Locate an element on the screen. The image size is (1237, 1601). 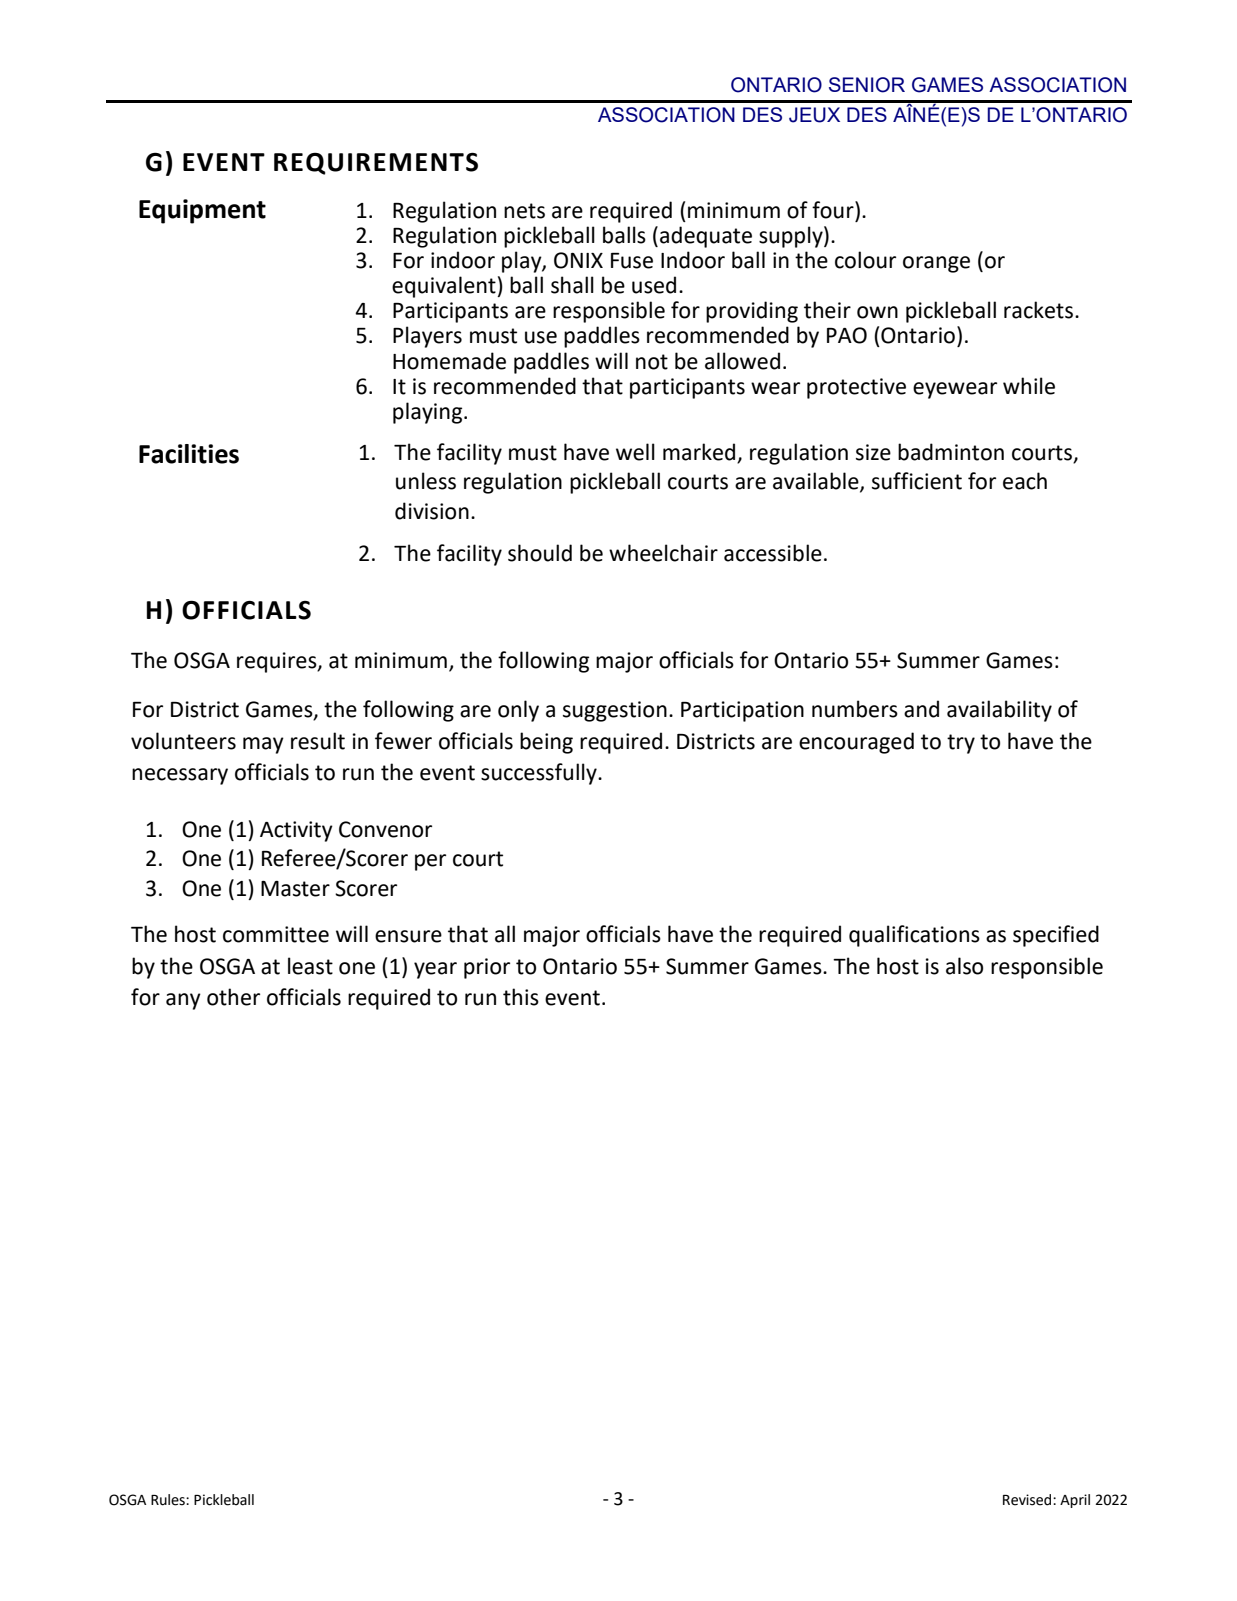
badminton is located at coordinates (951, 452).
